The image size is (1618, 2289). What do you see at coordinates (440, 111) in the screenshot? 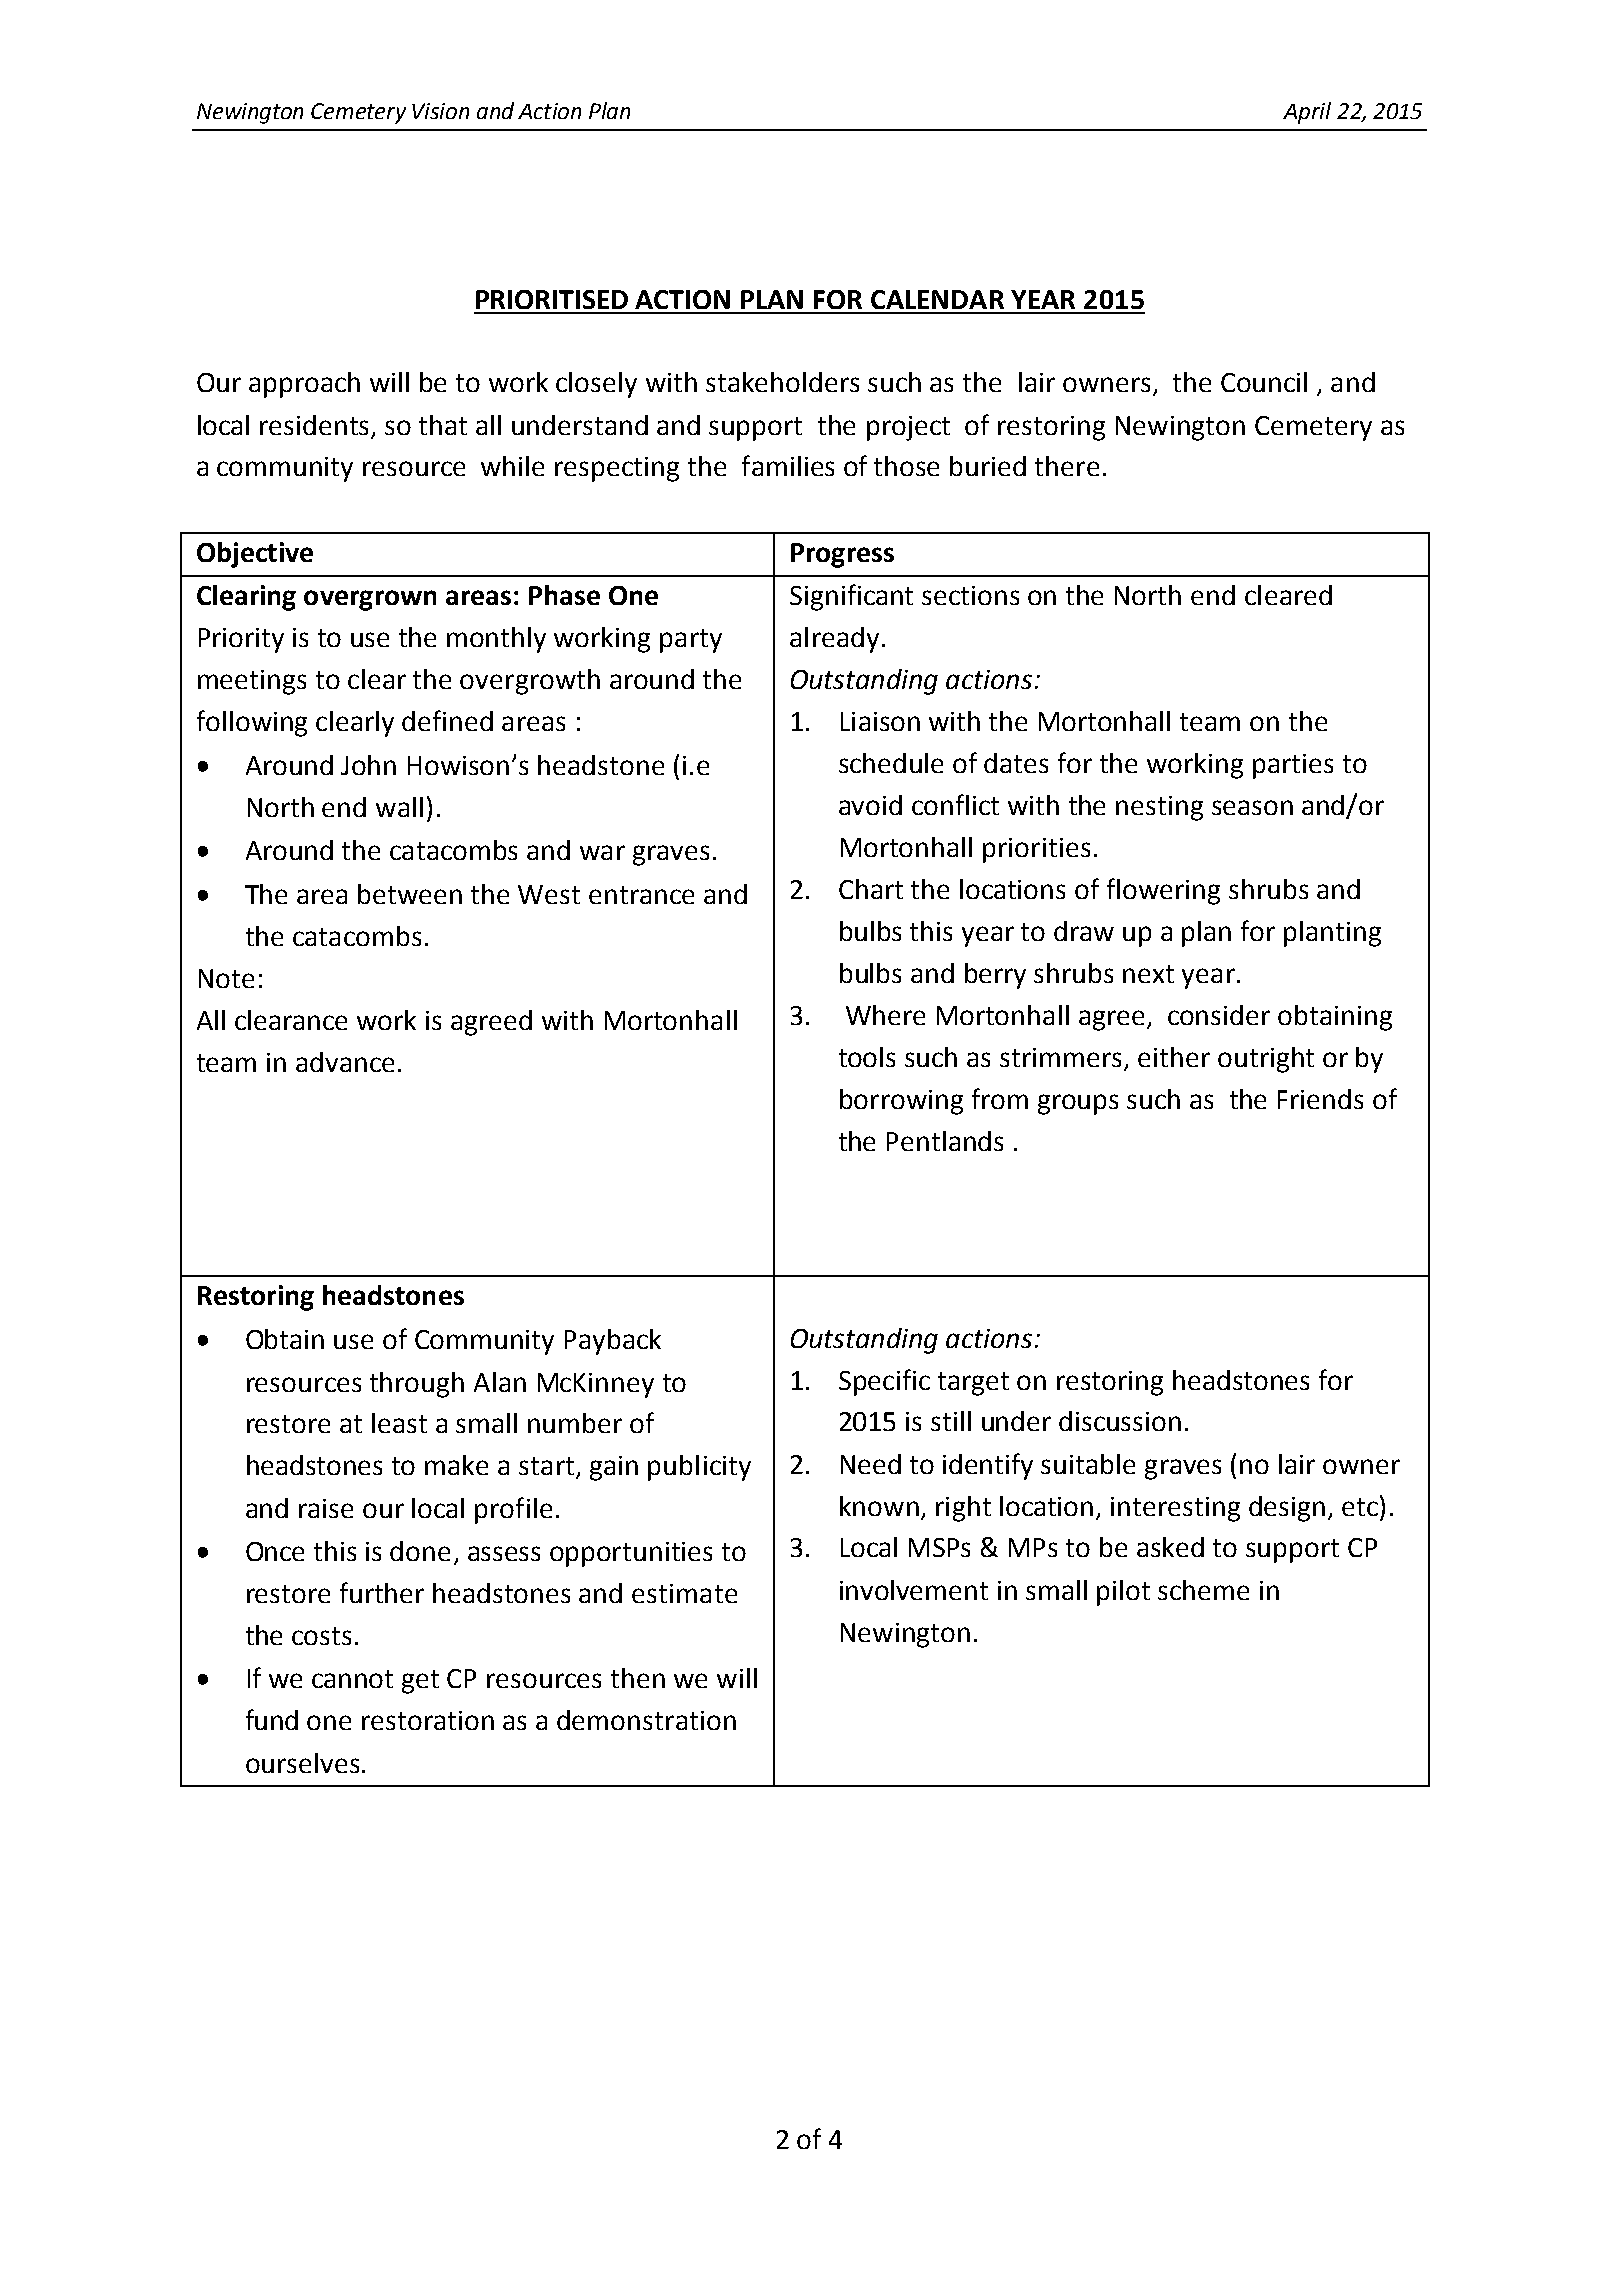
I see `Vision` at bounding box center [440, 111].
